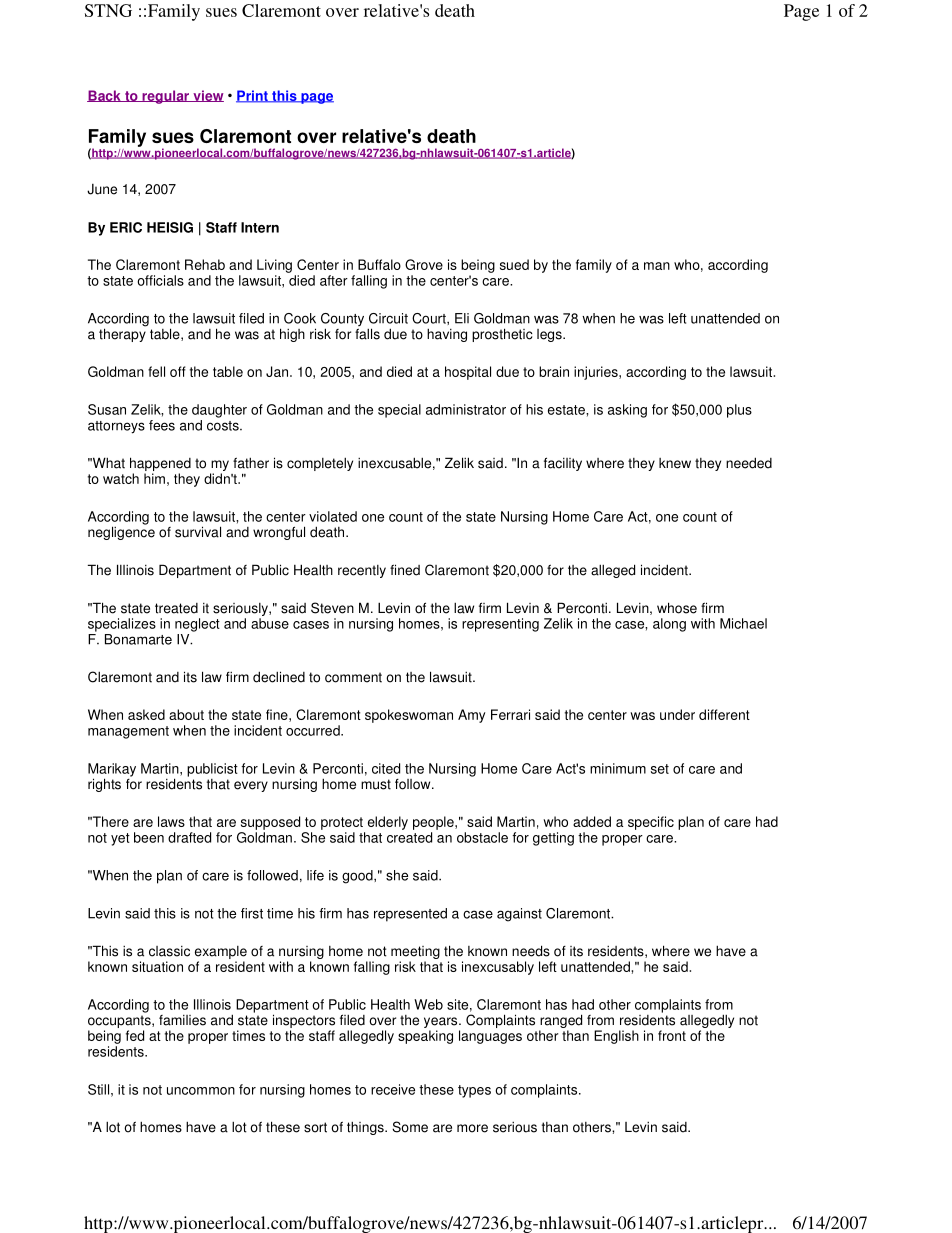  What do you see at coordinates (393, 1089) in the screenshot?
I see `receive` at bounding box center [393, 1089].
